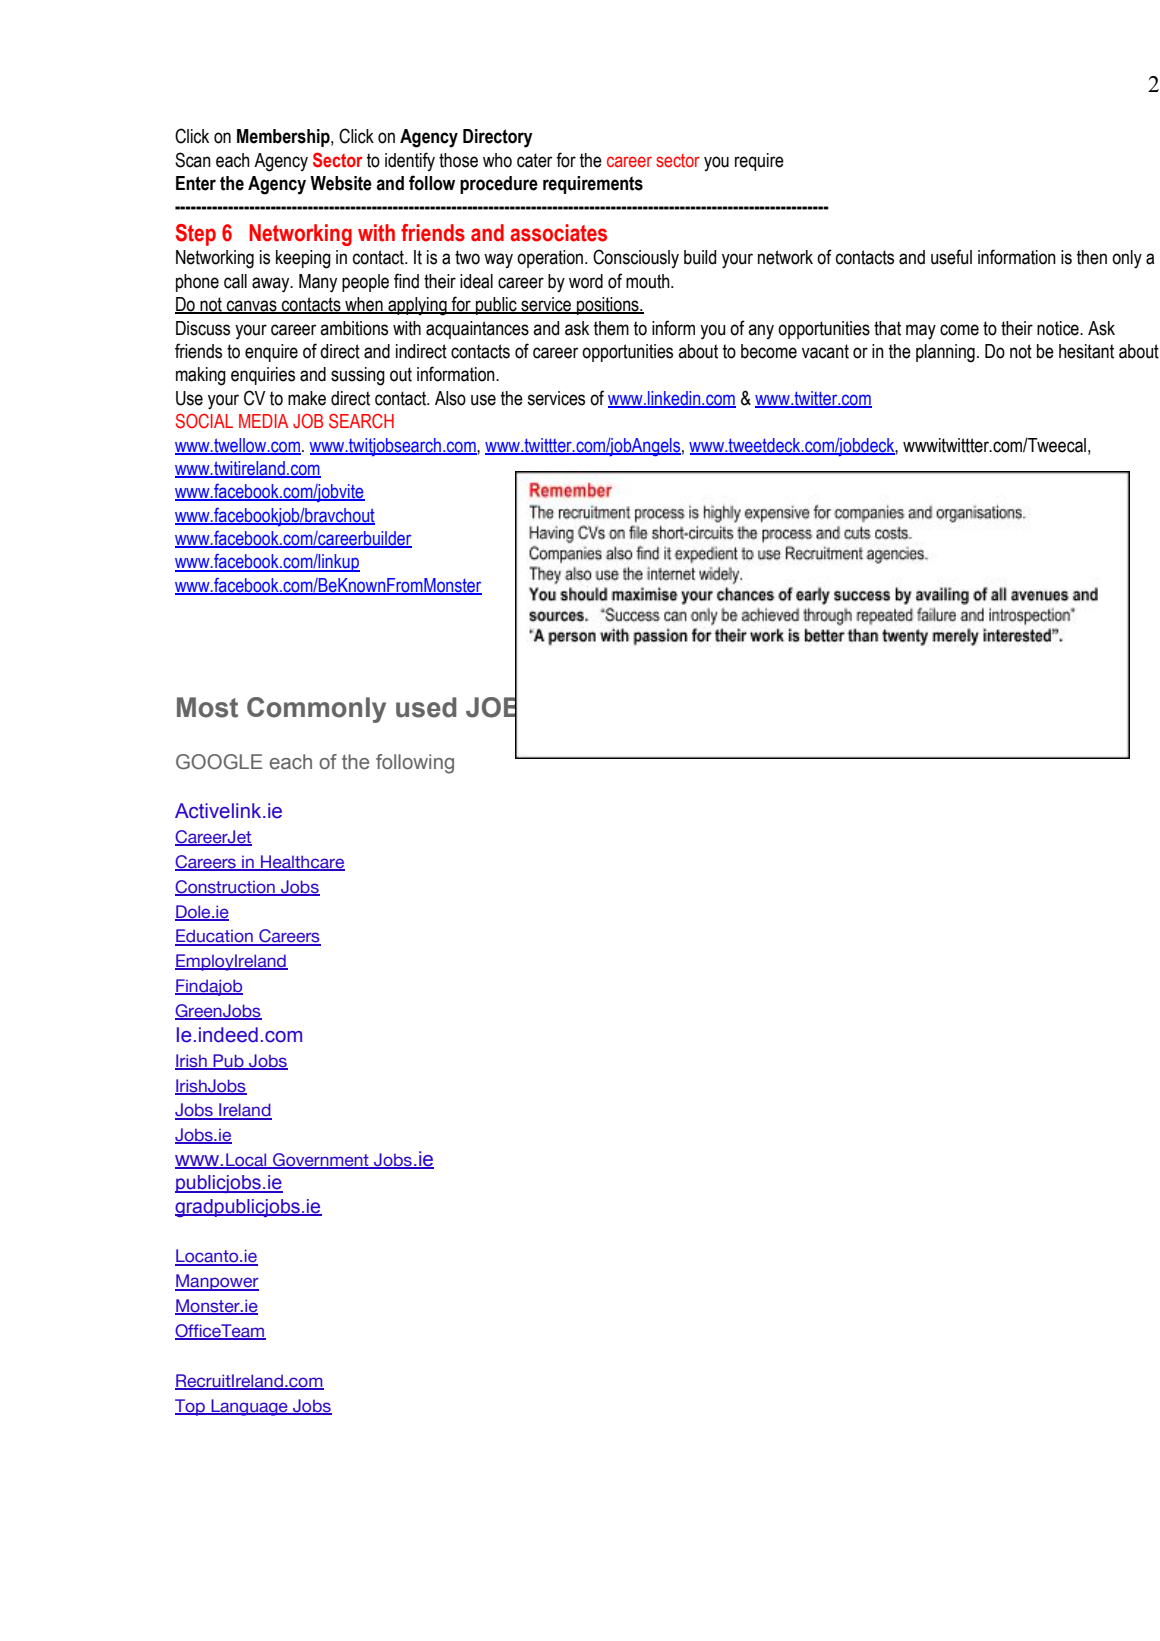 This image has height=1641, width=1160. I want to click on Website, so click(341, 183).
